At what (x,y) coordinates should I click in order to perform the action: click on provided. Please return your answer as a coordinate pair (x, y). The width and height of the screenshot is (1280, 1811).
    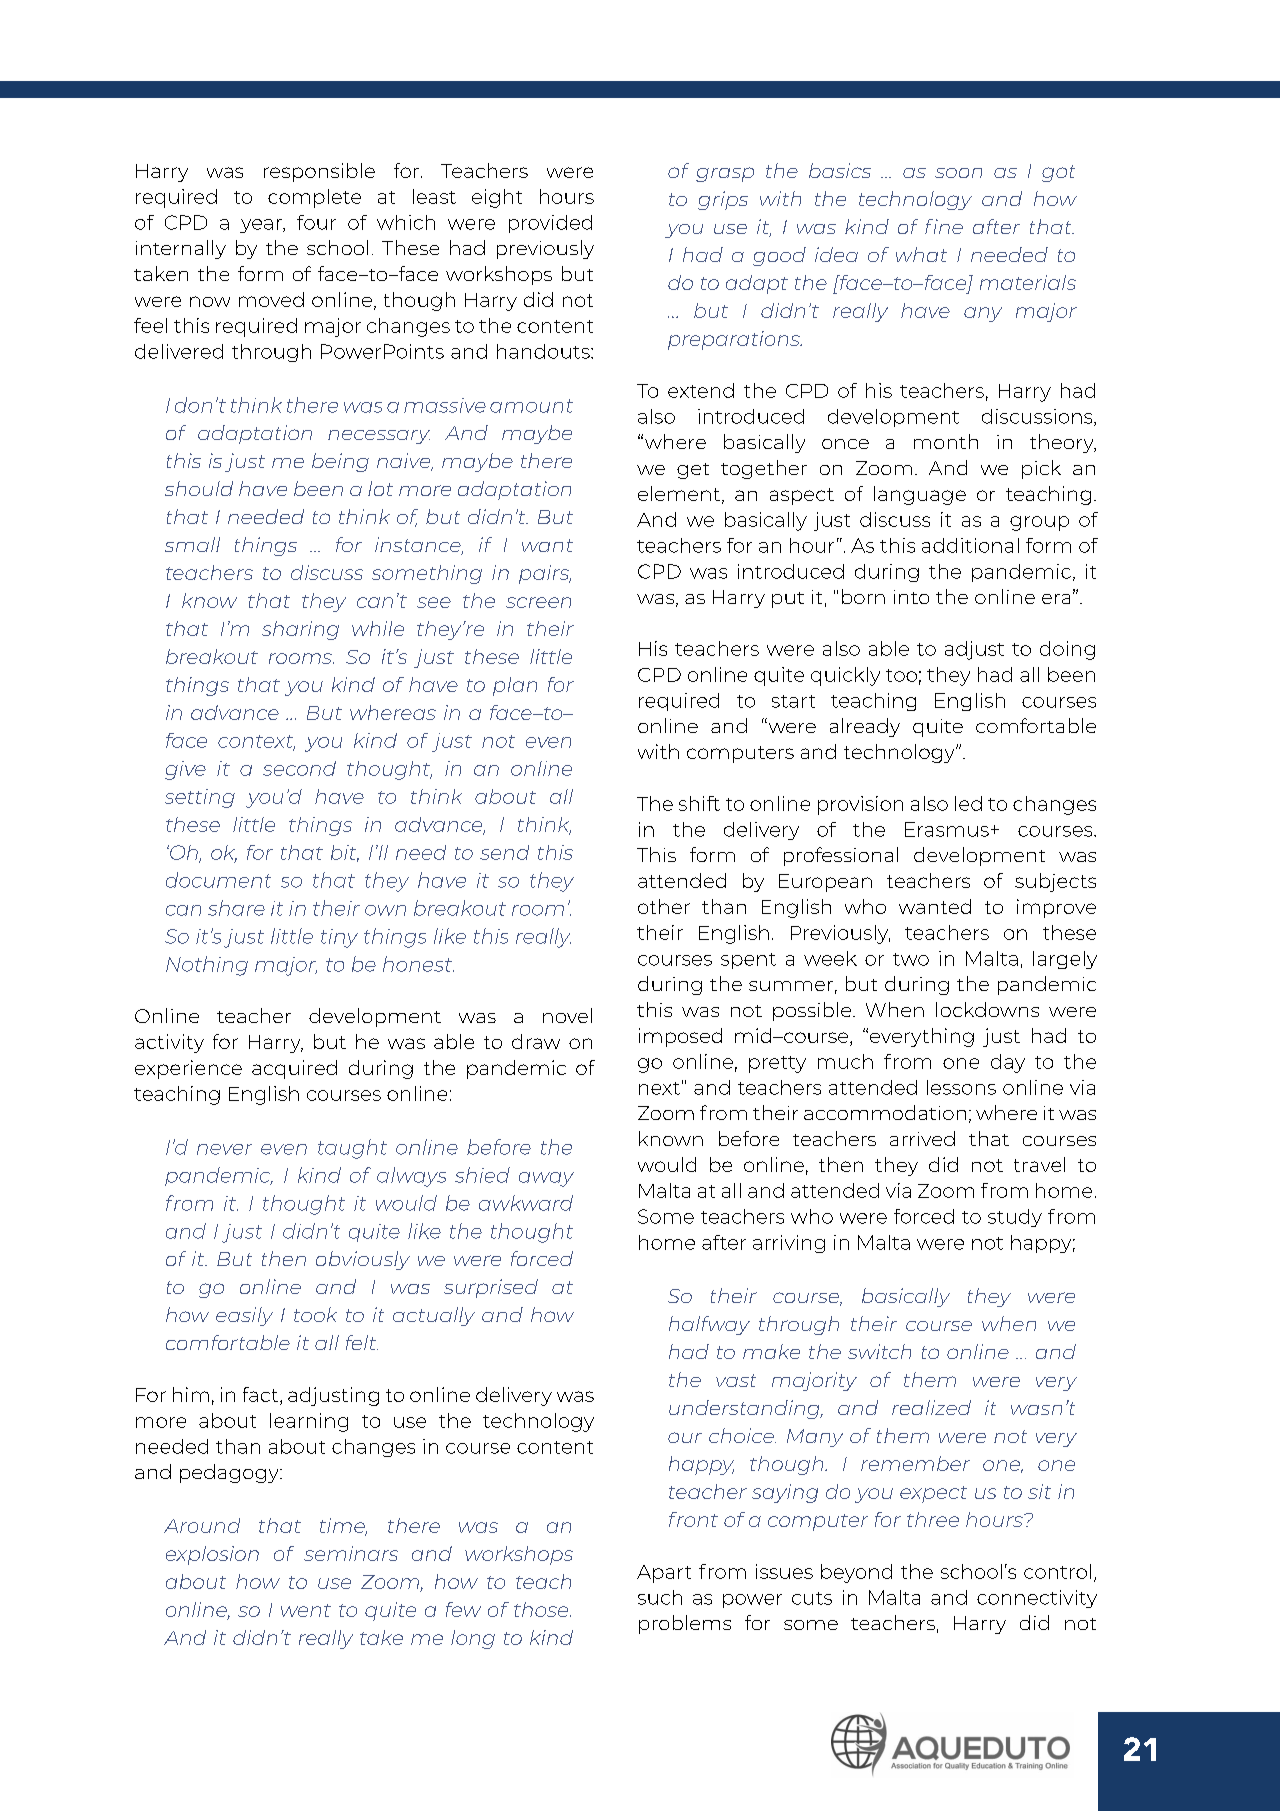
    Looking at the image, I should click on (550, 224).
